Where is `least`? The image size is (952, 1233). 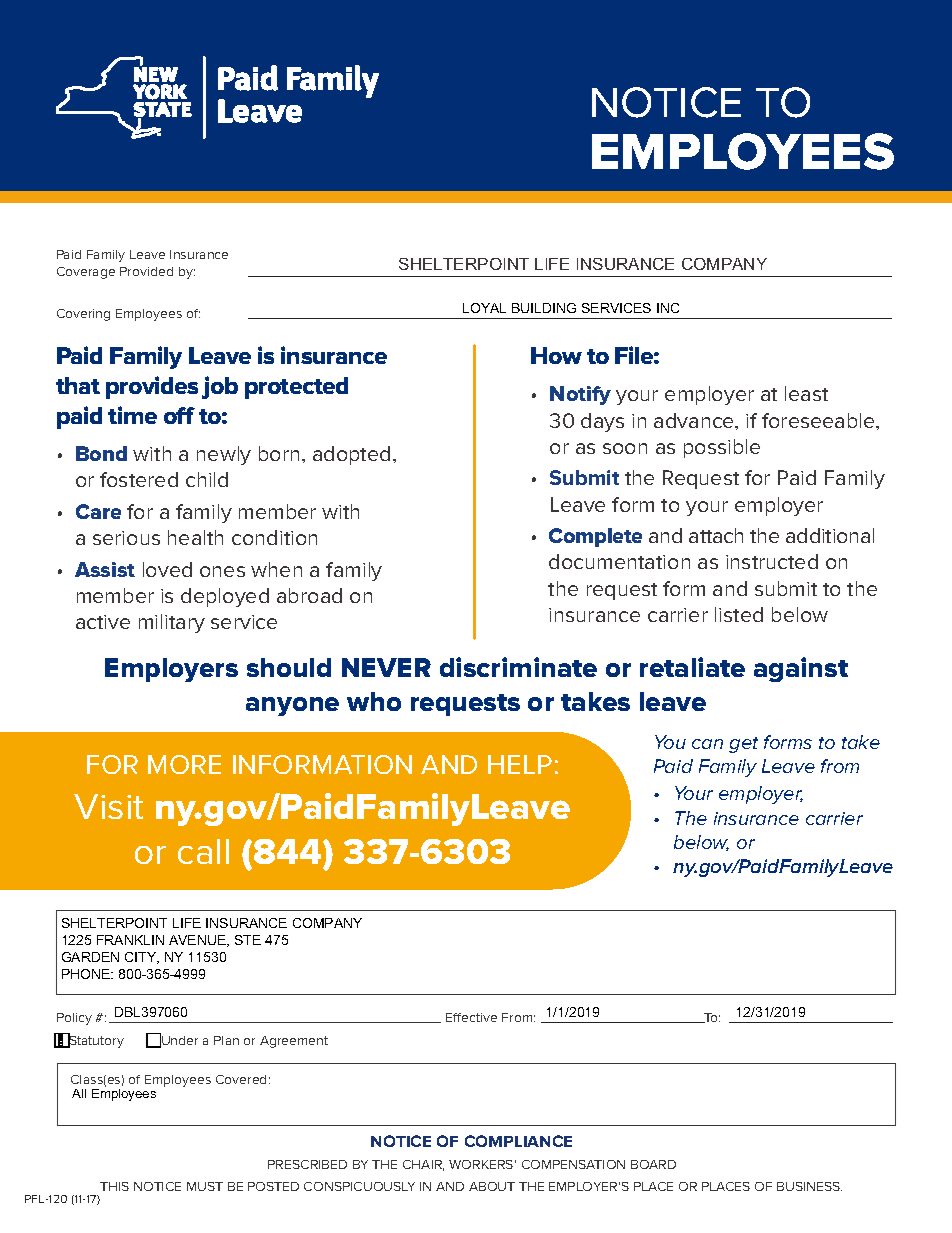 least is located at coordinates (806, 393).
